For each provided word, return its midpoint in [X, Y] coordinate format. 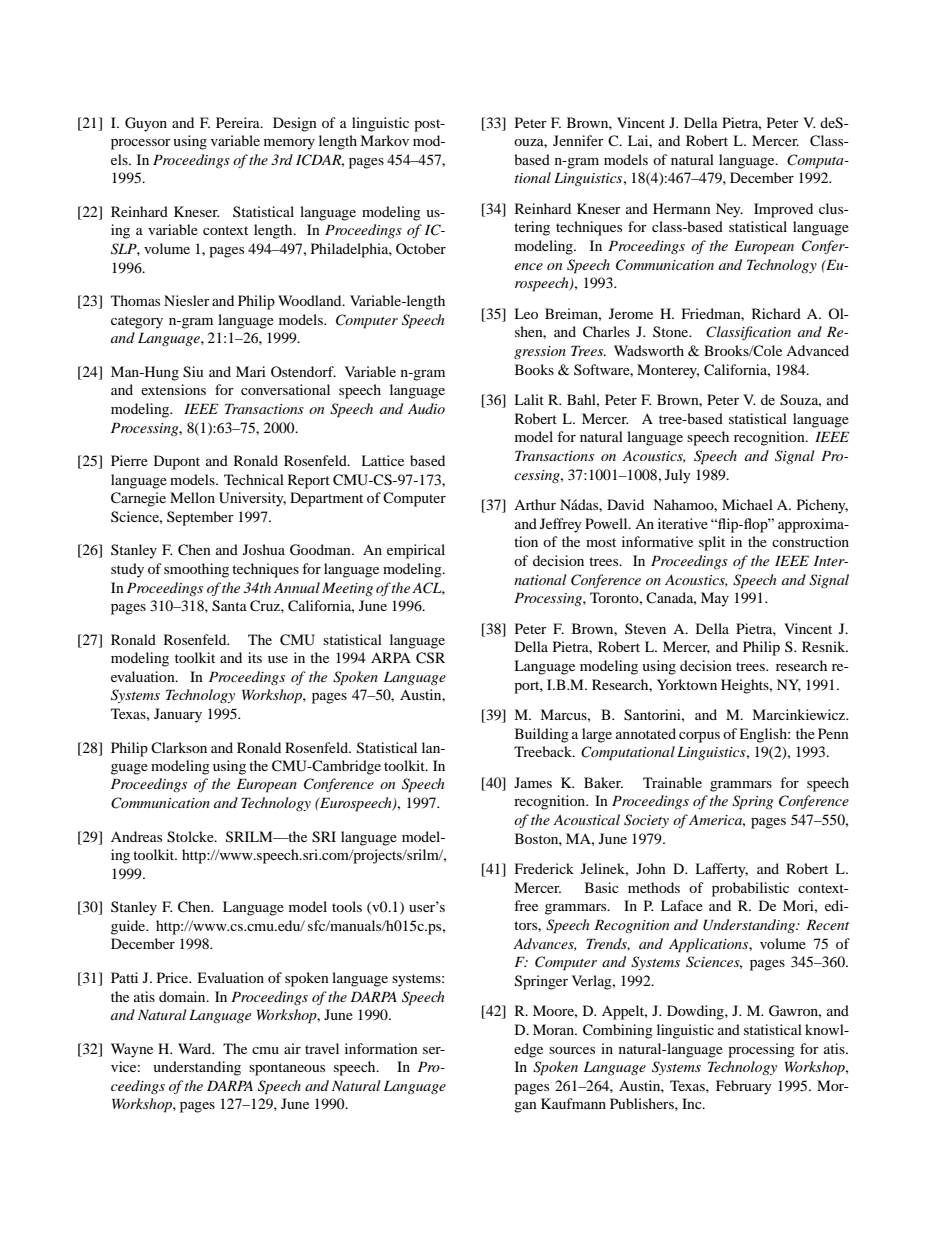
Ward [196, 1048]
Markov [384, 140]
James [533, 782]
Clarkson [179, 747]
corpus [699, 737]
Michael [747, 504]
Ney [729, 210]
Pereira [239, 122]
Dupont [177, 462]
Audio [426, 408]
